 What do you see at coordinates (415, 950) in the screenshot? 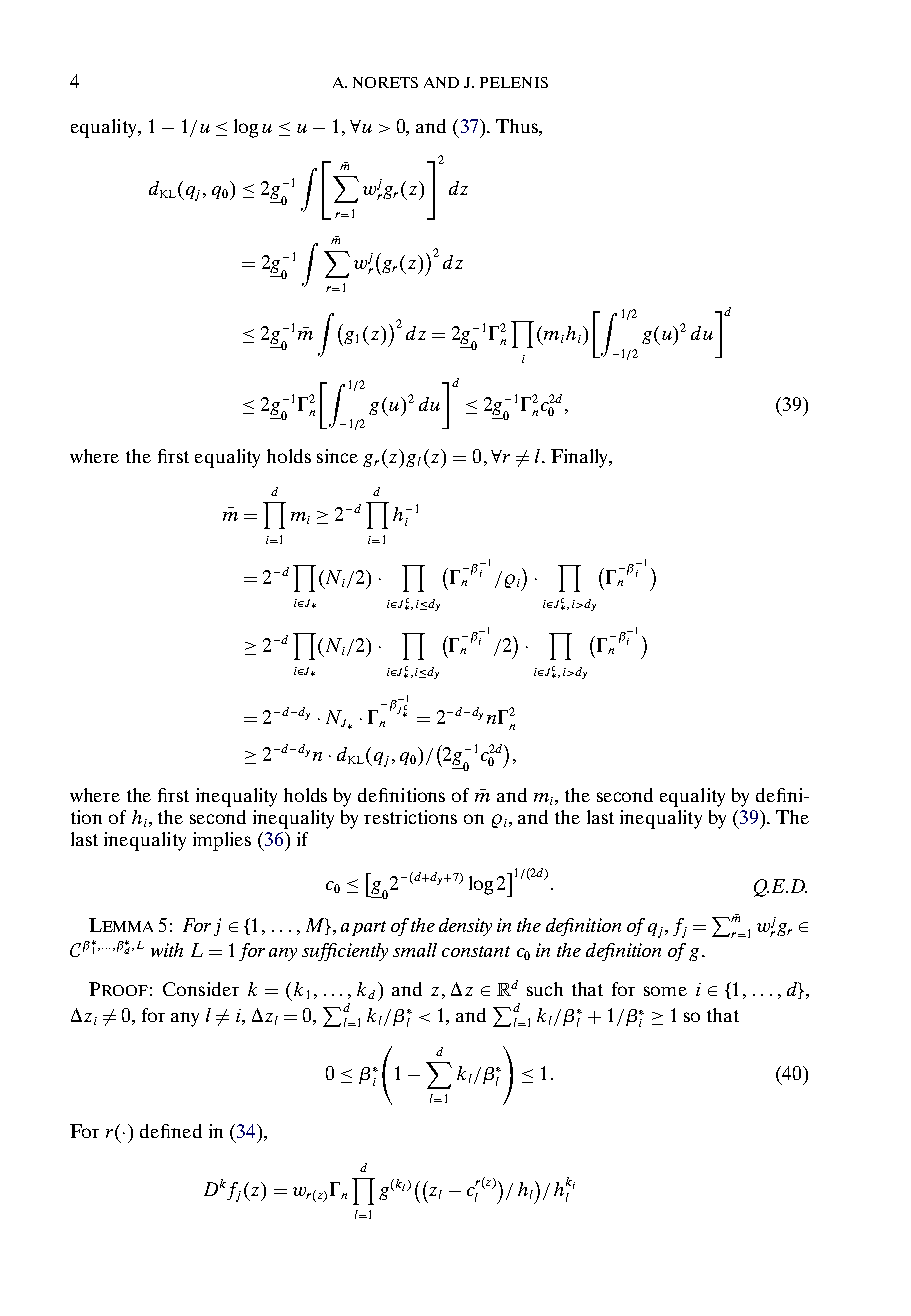
I see `small` at bounding box center [415, 950].
